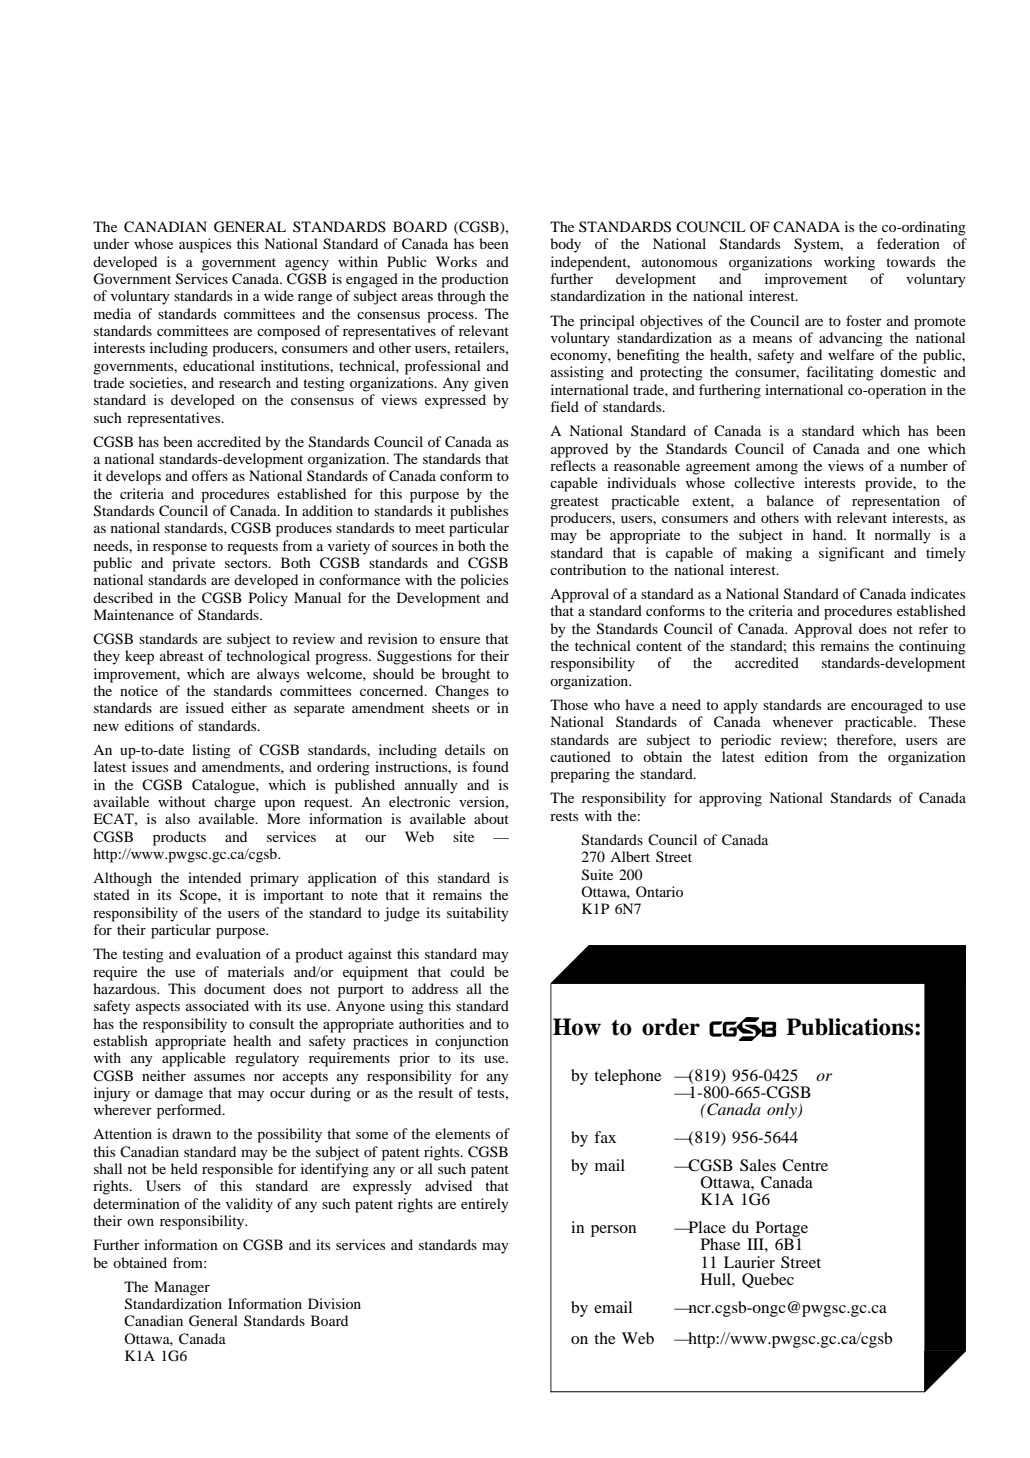 The image size is (1030, 1458). What do you see at coordinates (180, 549) in the screenshot?
I see `response` at bounding box center [180, 549].
